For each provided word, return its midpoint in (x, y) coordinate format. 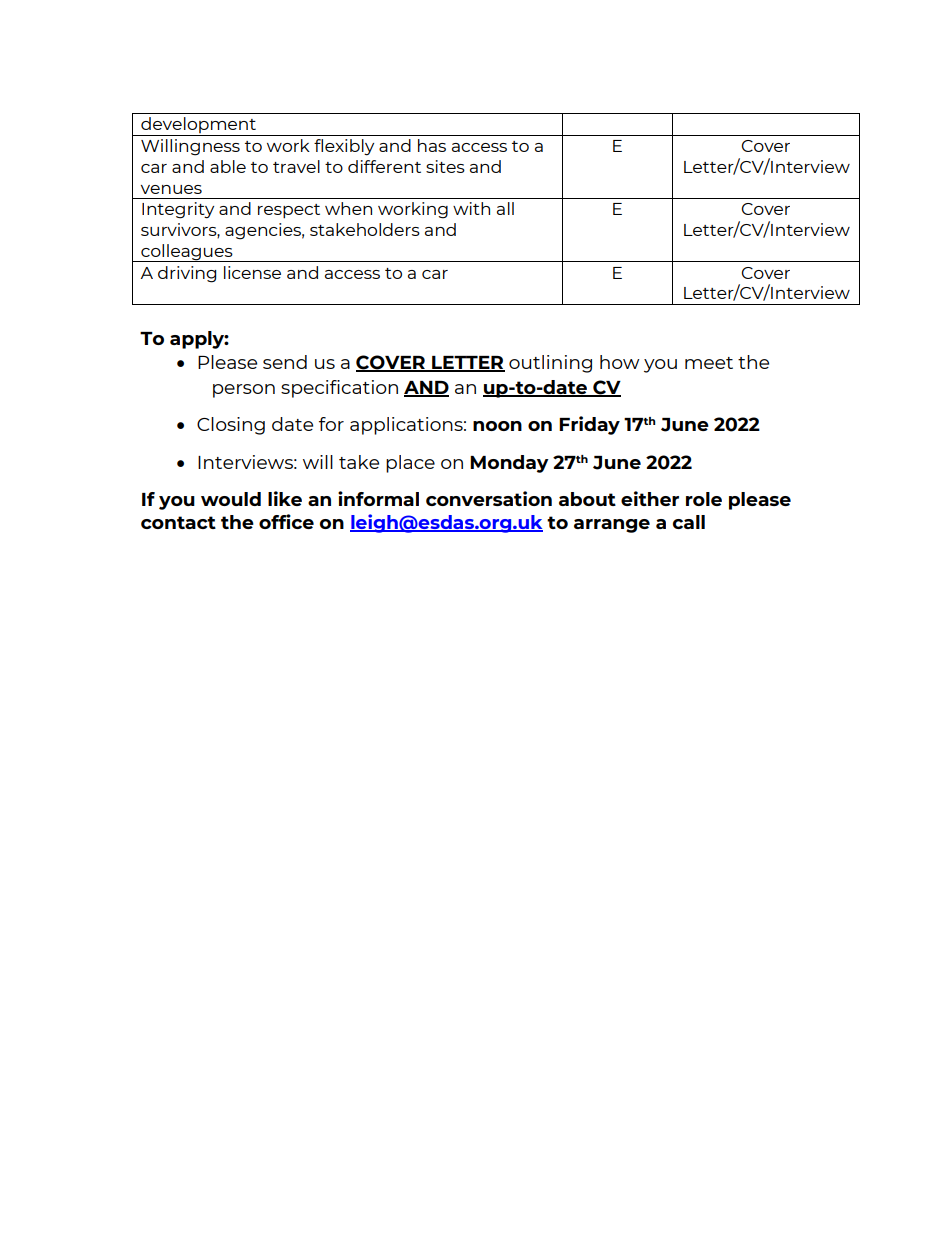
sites (445, 166)
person (244, 391)
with (471, 208)
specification (339, 389)
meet (709, 363)
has (432, 145)
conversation (489, 498)
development (198, 126)
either (650, 498)
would (231, 499)
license (252, 272)
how (620, 362)
